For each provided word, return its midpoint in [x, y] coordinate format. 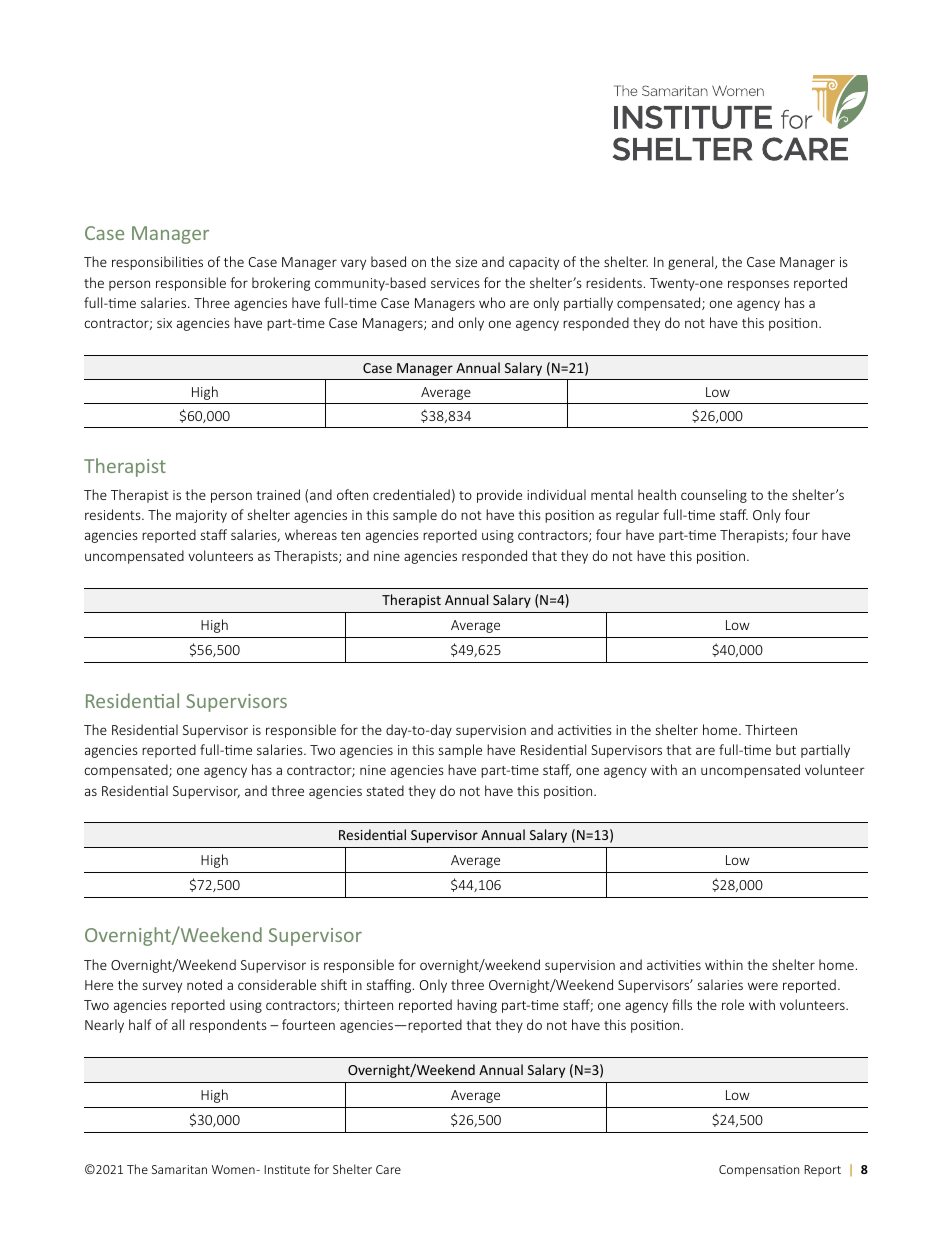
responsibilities [157, 263]
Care [388, 1169]
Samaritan [179, 1169]
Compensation [759, 1171]
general [692, 263]
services [455, 283]
